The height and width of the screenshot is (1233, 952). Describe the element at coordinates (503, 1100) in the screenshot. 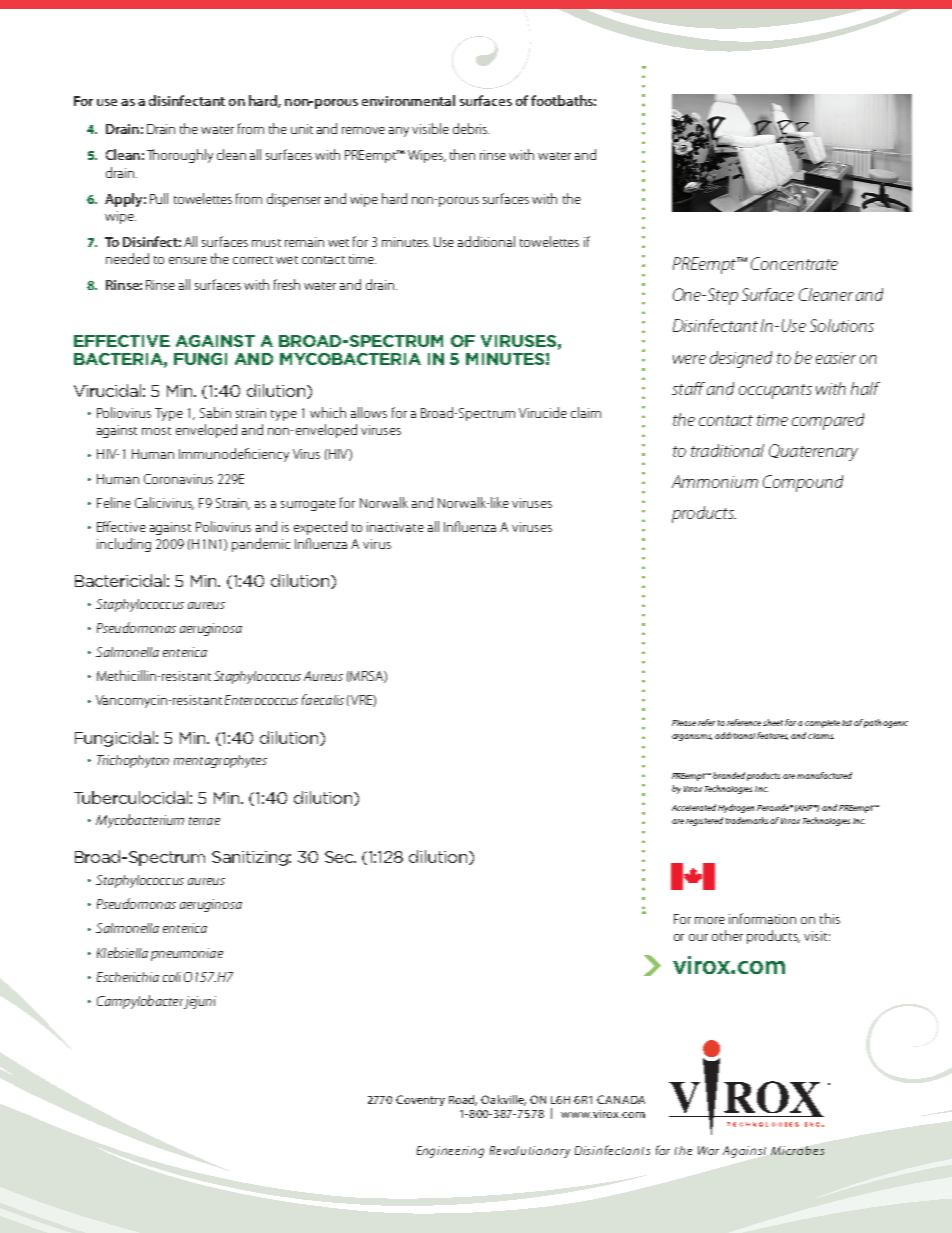

I see `Oakville` at that location.
